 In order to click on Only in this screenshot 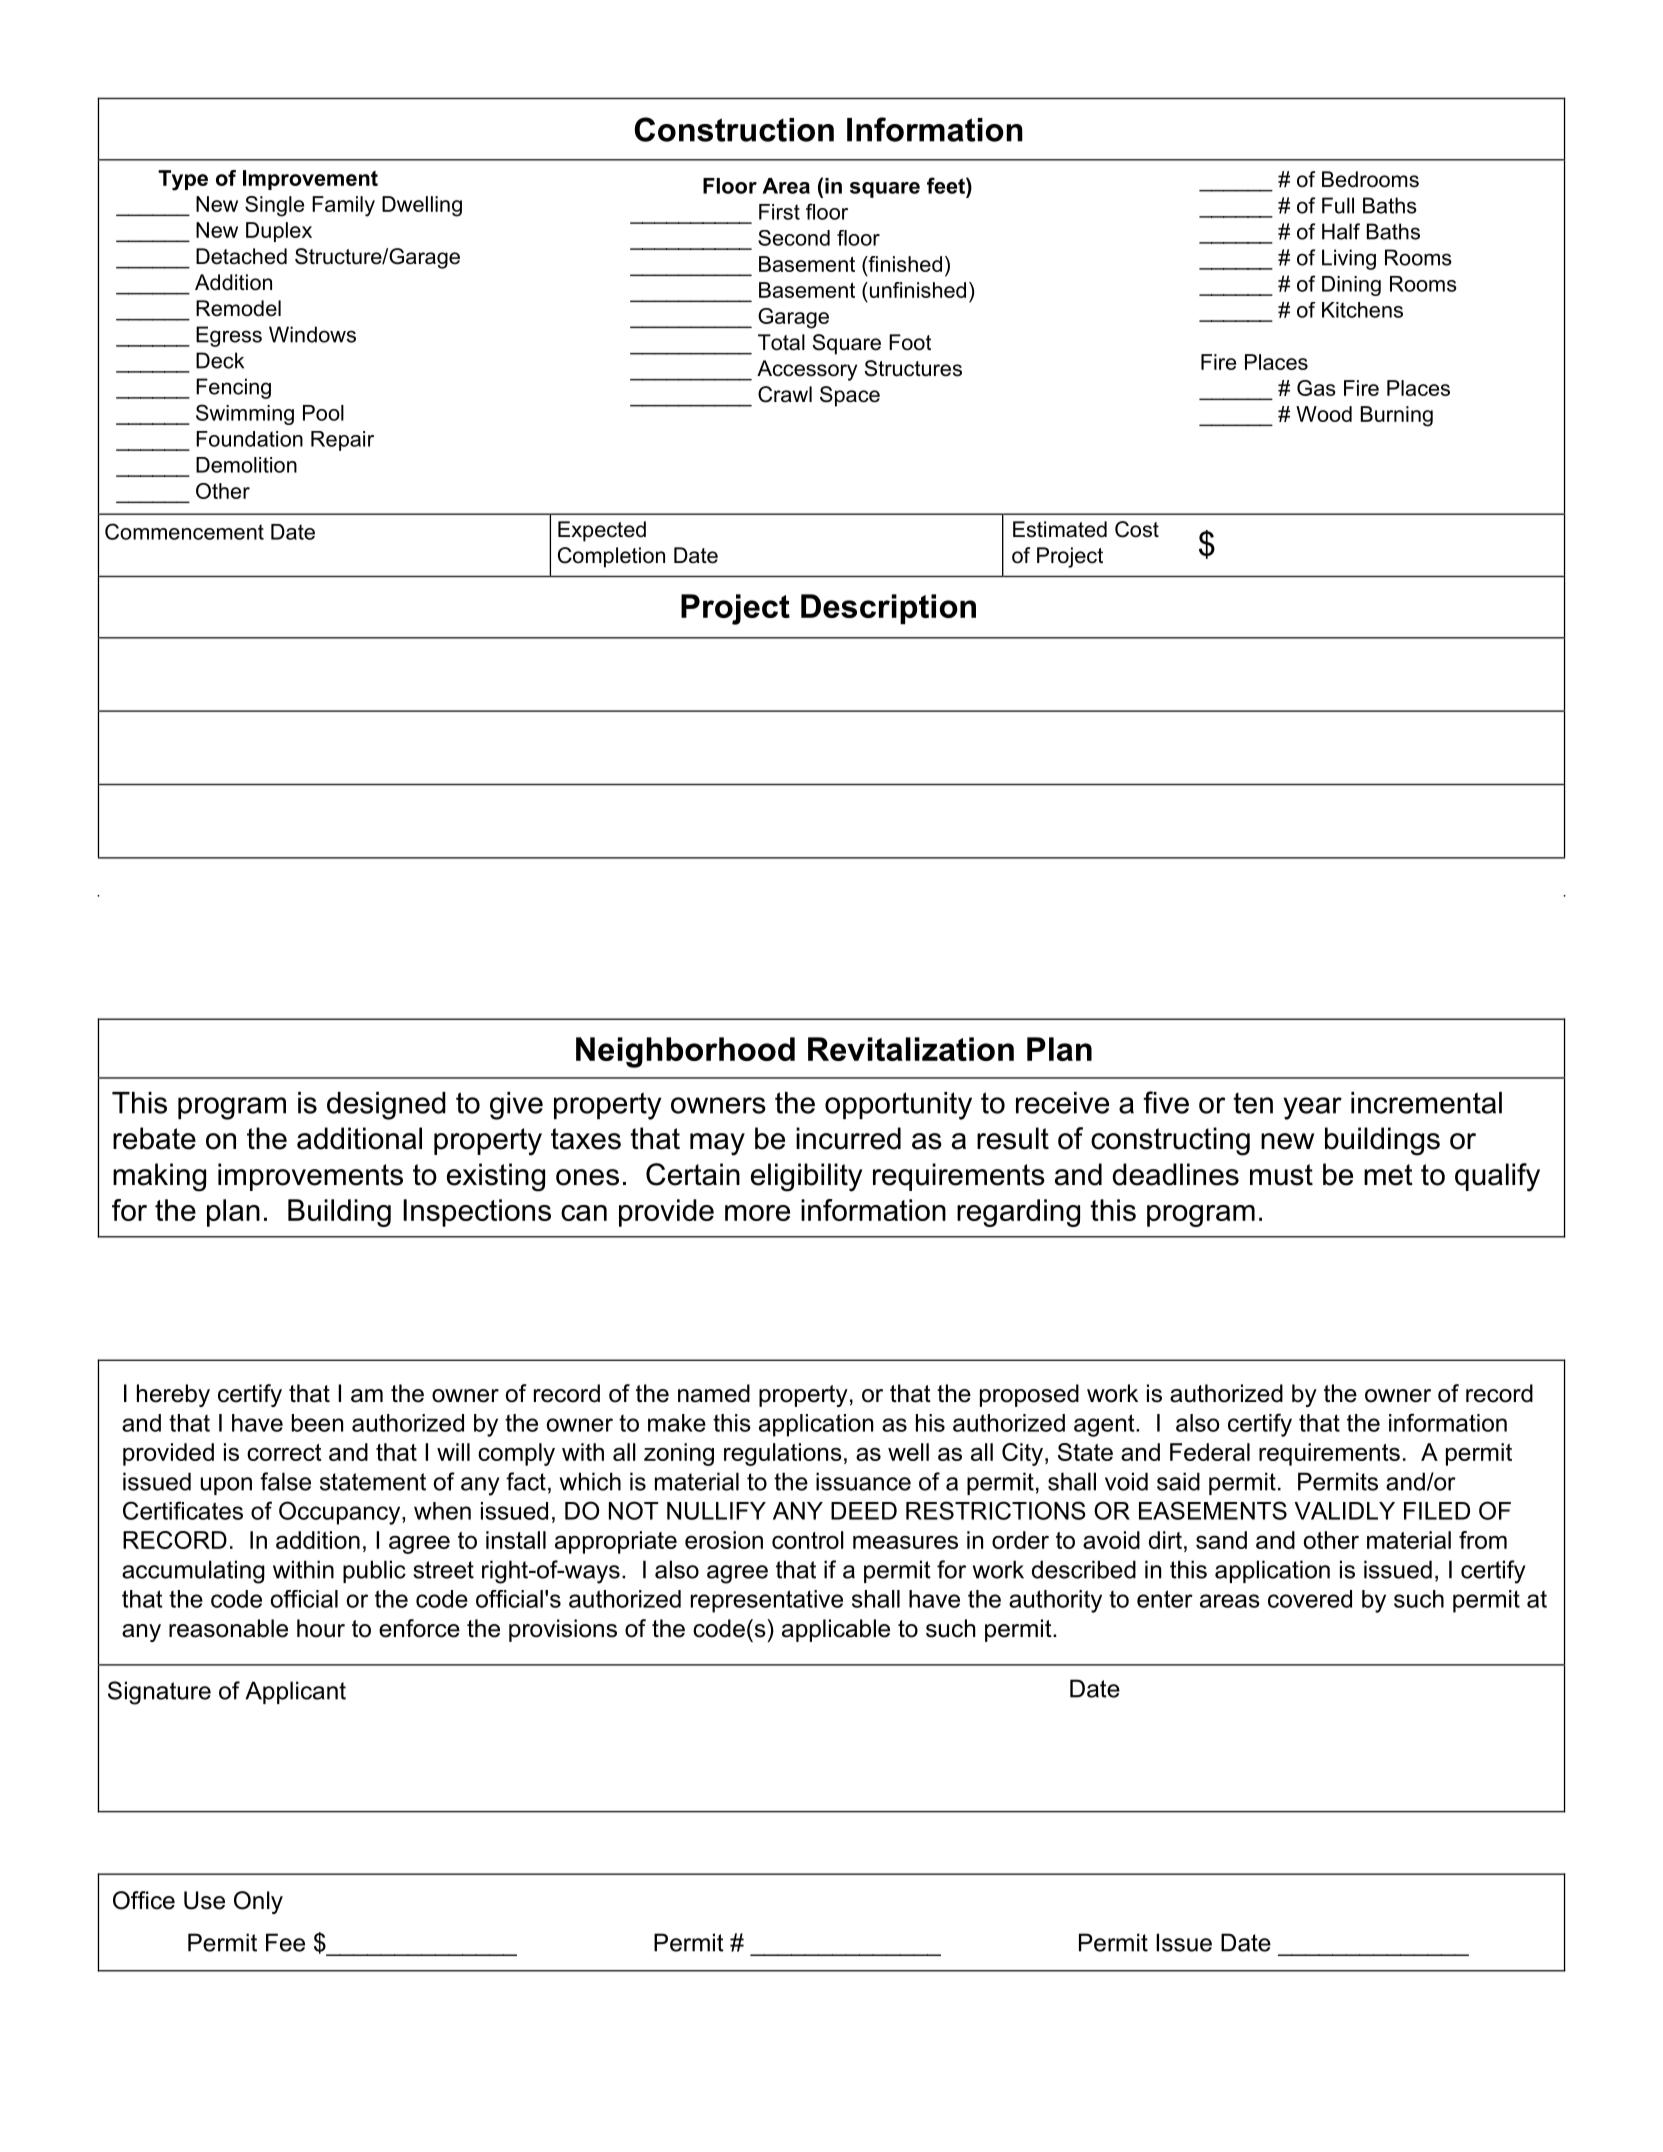, I will do `click(258, 1902)`.
